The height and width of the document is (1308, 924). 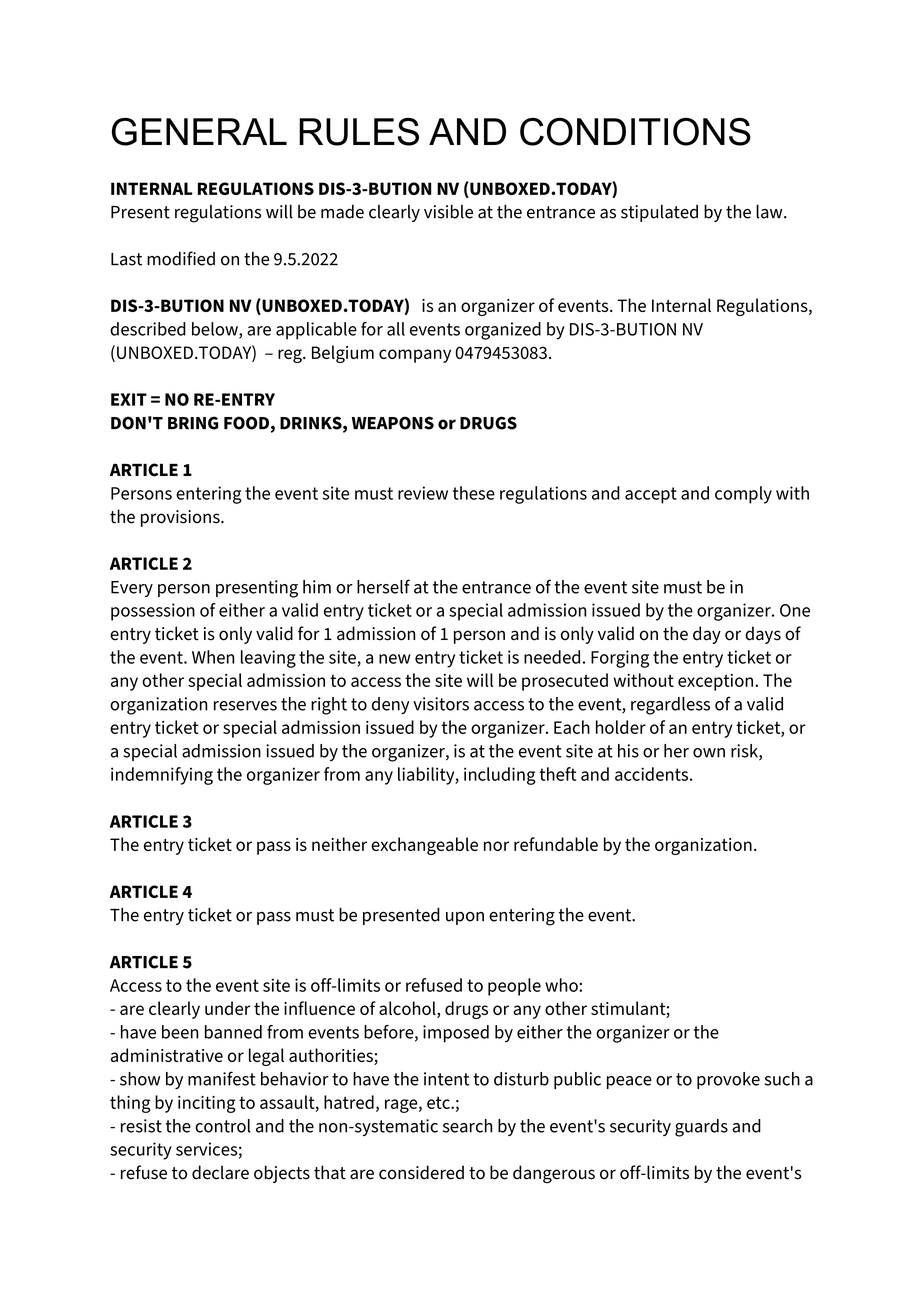 What do you see at coordinates (468, 1126) in the document?
I see `search` at bounding box center [468, 1126].
